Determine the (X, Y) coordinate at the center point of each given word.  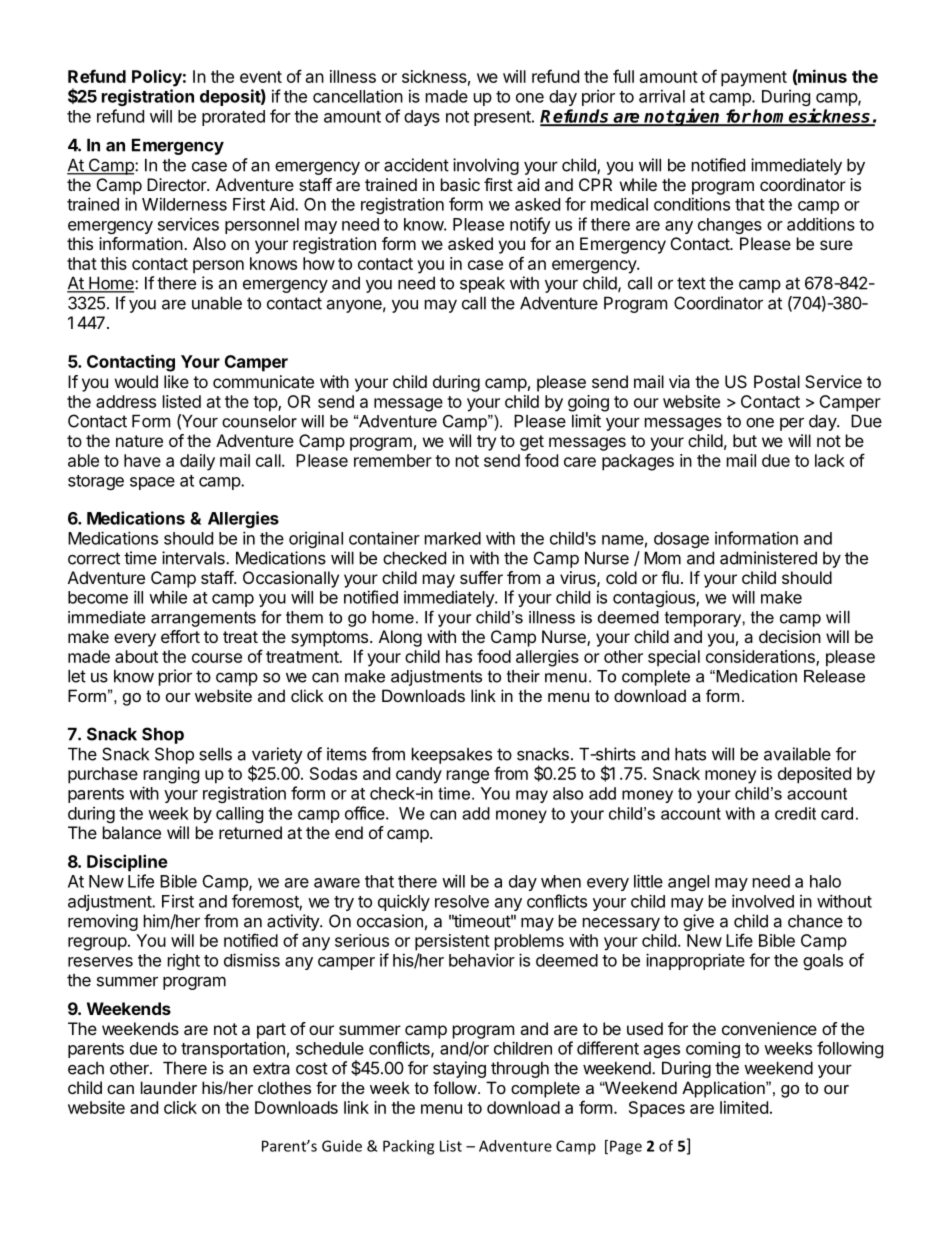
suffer (481, 577)
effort (180, 636)
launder (169, 1087)
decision (790, 636)
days (422, 118)
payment (754, 79)
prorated (233, 118)
